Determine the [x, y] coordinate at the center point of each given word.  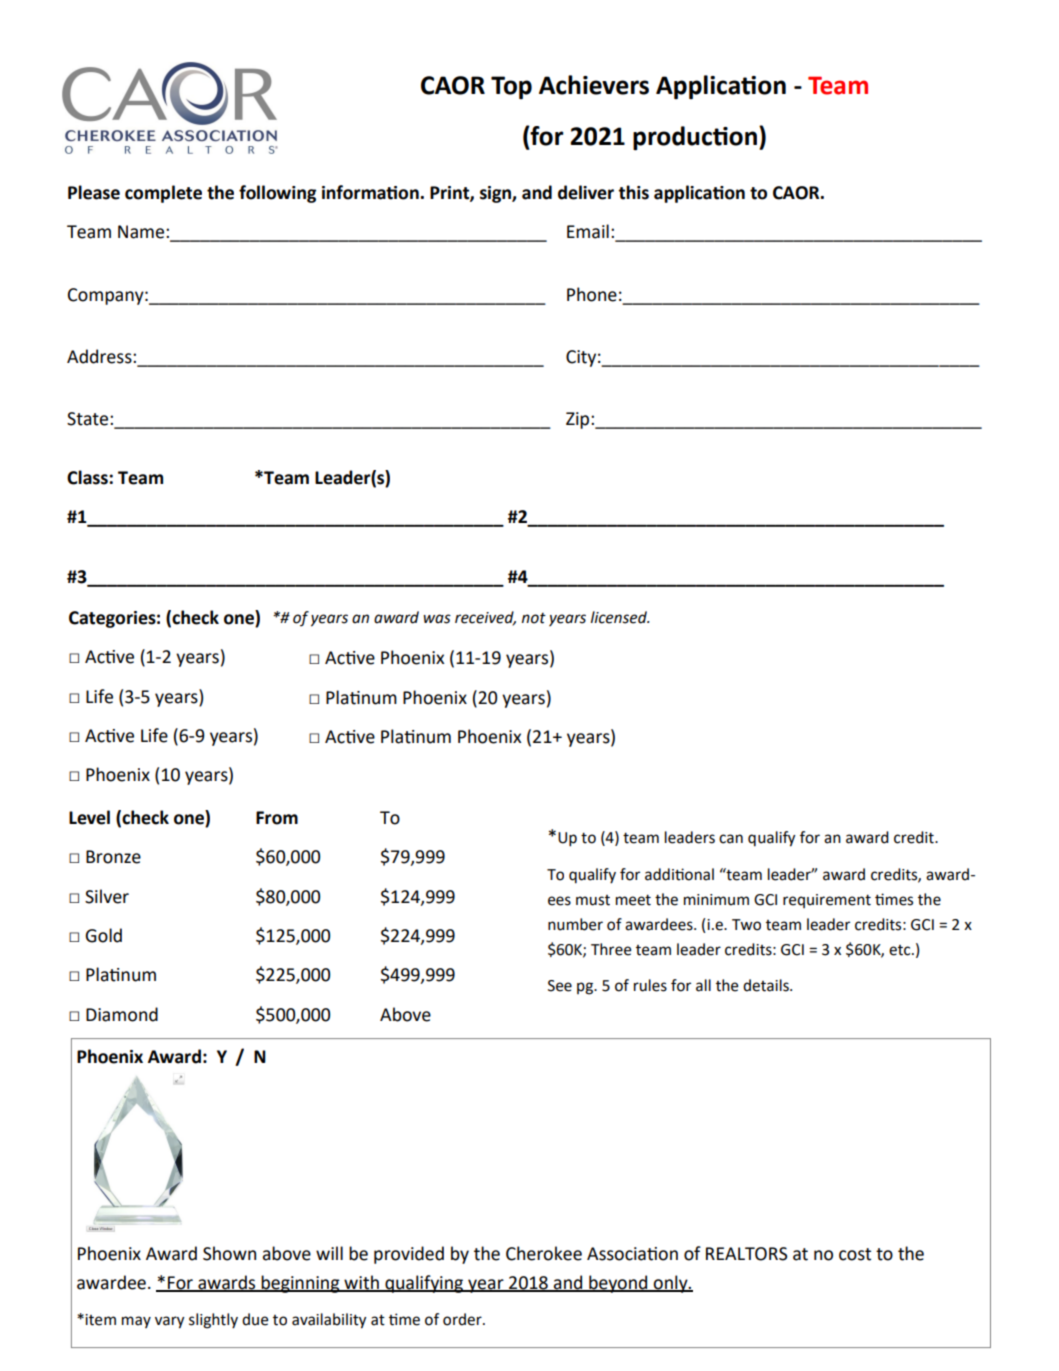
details [767, 985]
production [695, 138]
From [277, 818]
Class [88, 477]
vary [170, 1322]
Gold [103, 935]
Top [511, 87]
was [437, 619]
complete [163, 194]
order [463, 1319]
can [731, 839]
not [534, 618]
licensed [620, 617]
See [560, 986]
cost [855, 1254]
